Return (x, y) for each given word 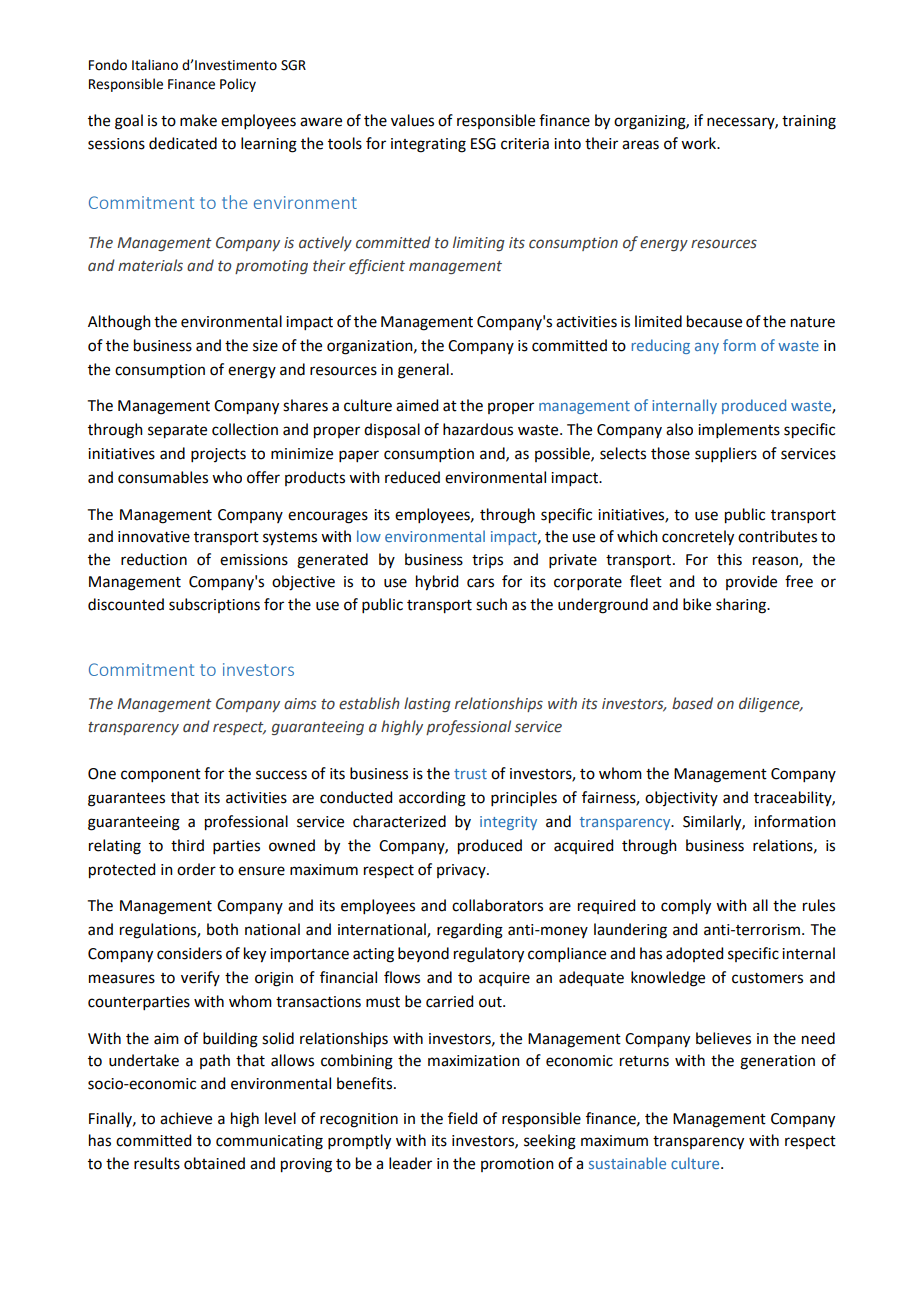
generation (777, 1062)
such (491, 604)
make (198, 120)
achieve (186, 1118)
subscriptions (214, 605)
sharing (742, 606)
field (462, 1118)
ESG (483, 144)
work (700, 143)
